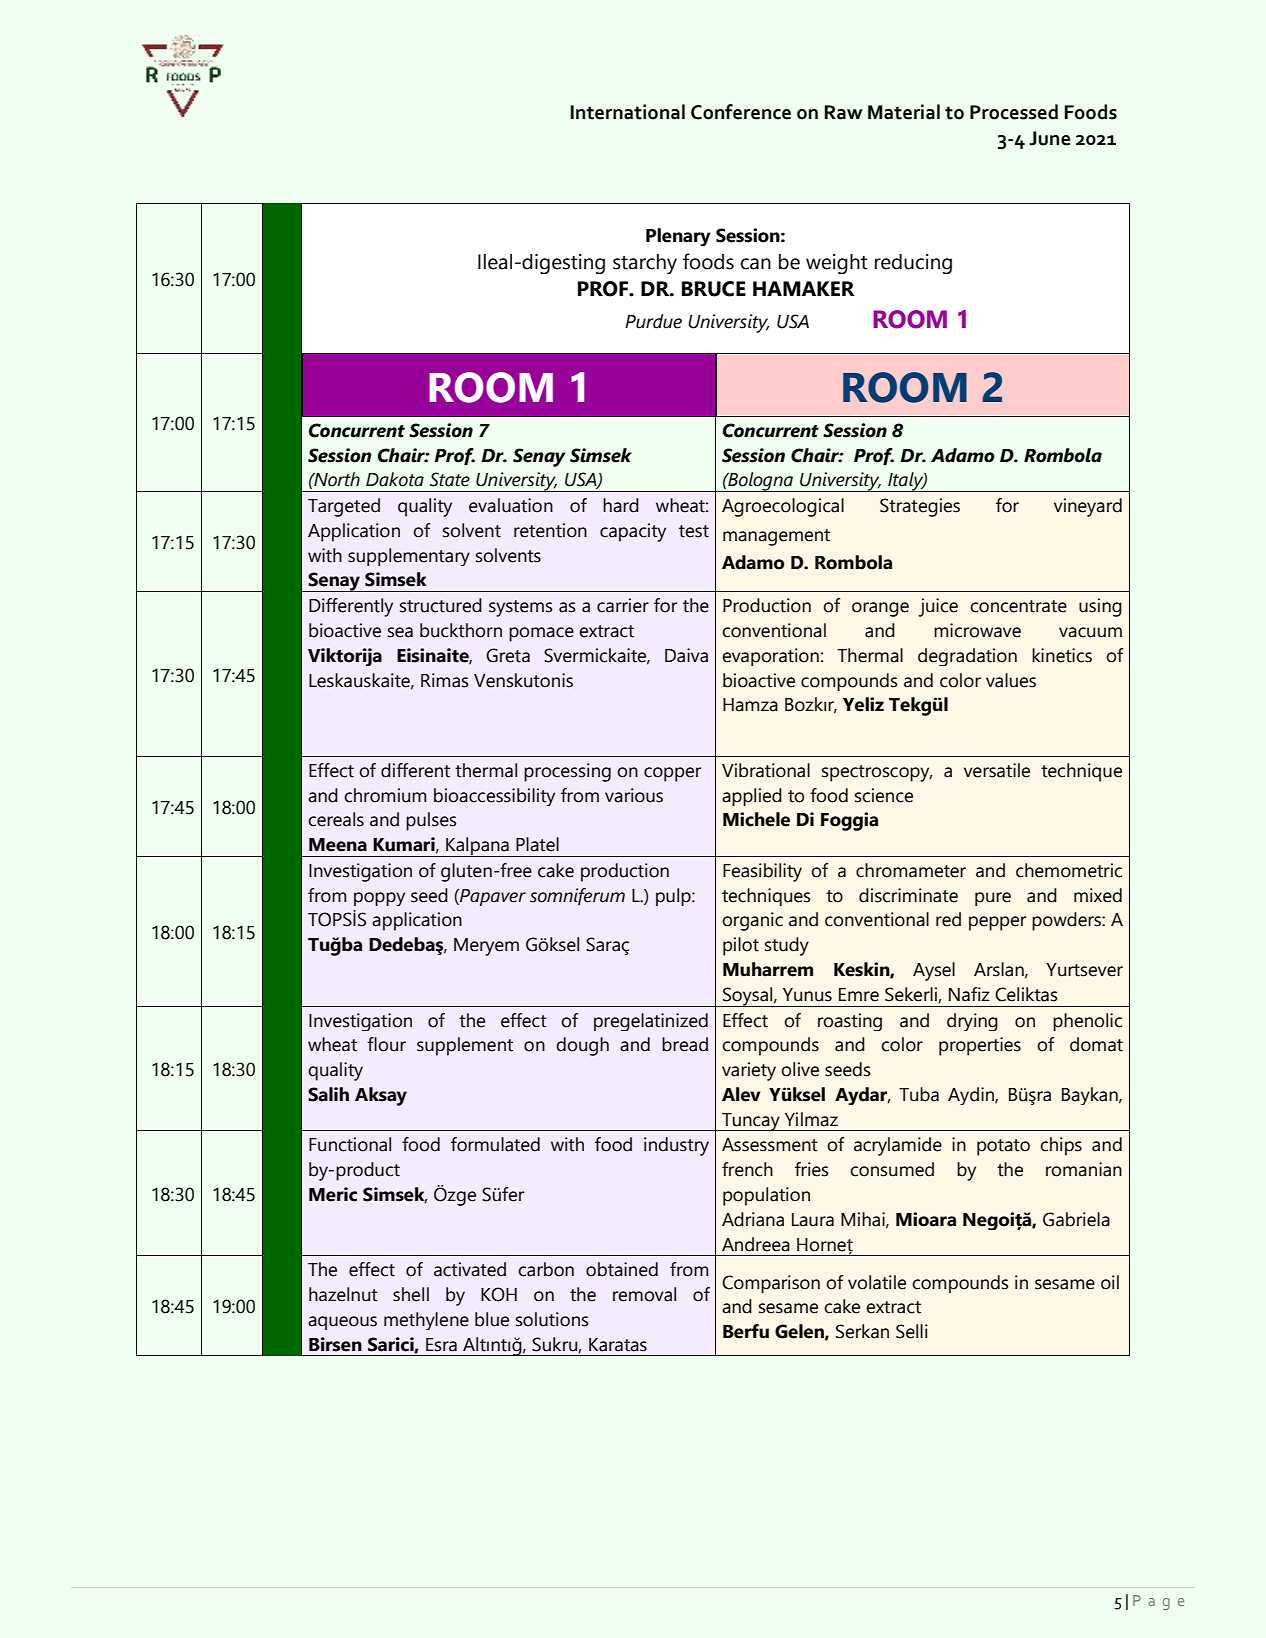 This document has height=1638, width=1266. Describe the element at coordinates (997, 770) in the document. I see `versatile` at that location.
